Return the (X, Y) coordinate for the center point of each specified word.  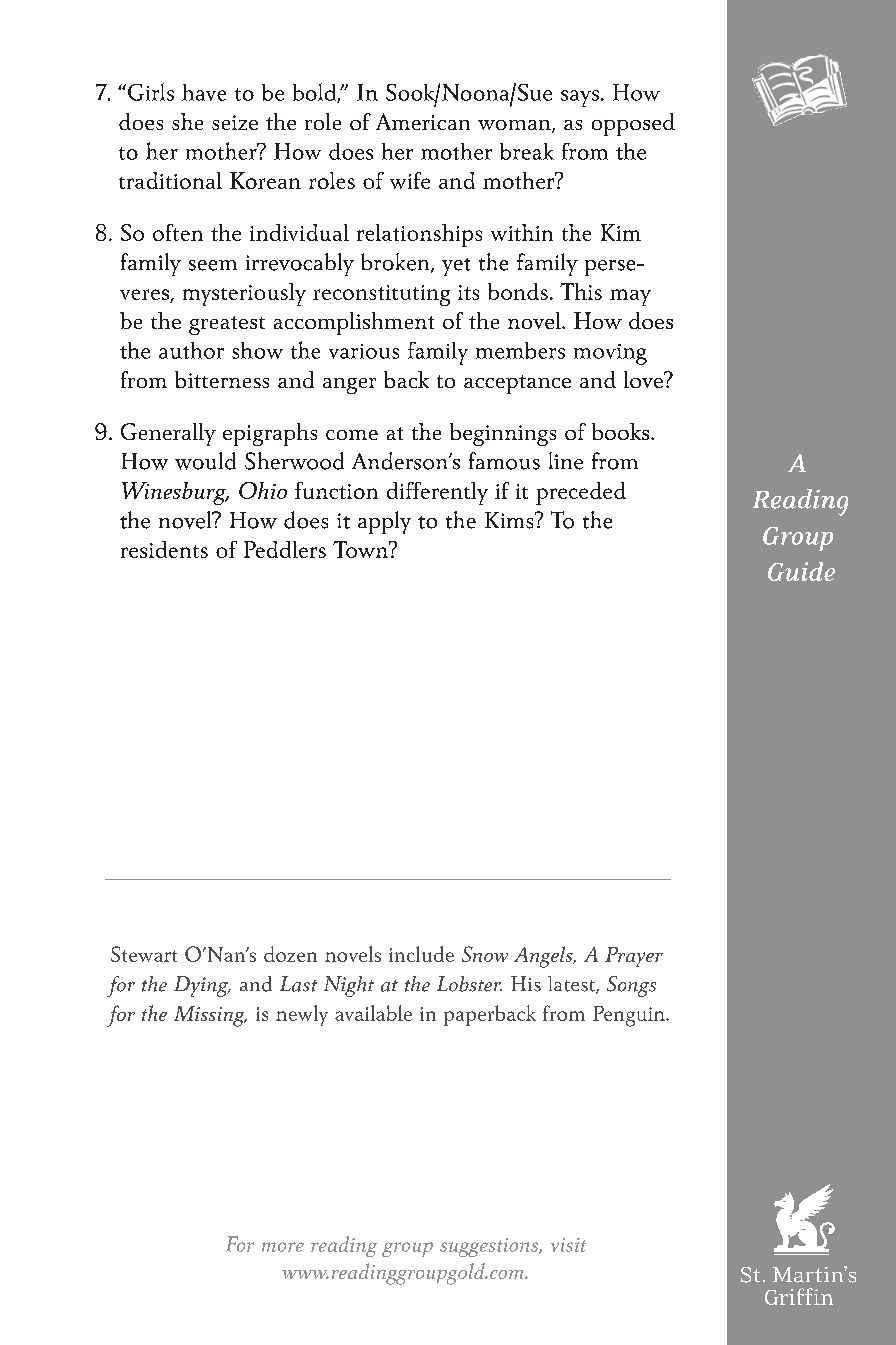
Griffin (799, 1296)
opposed (633, 124)
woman (515, 126)
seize (235, 122)
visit (568, 1245)
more (283, 1247)
